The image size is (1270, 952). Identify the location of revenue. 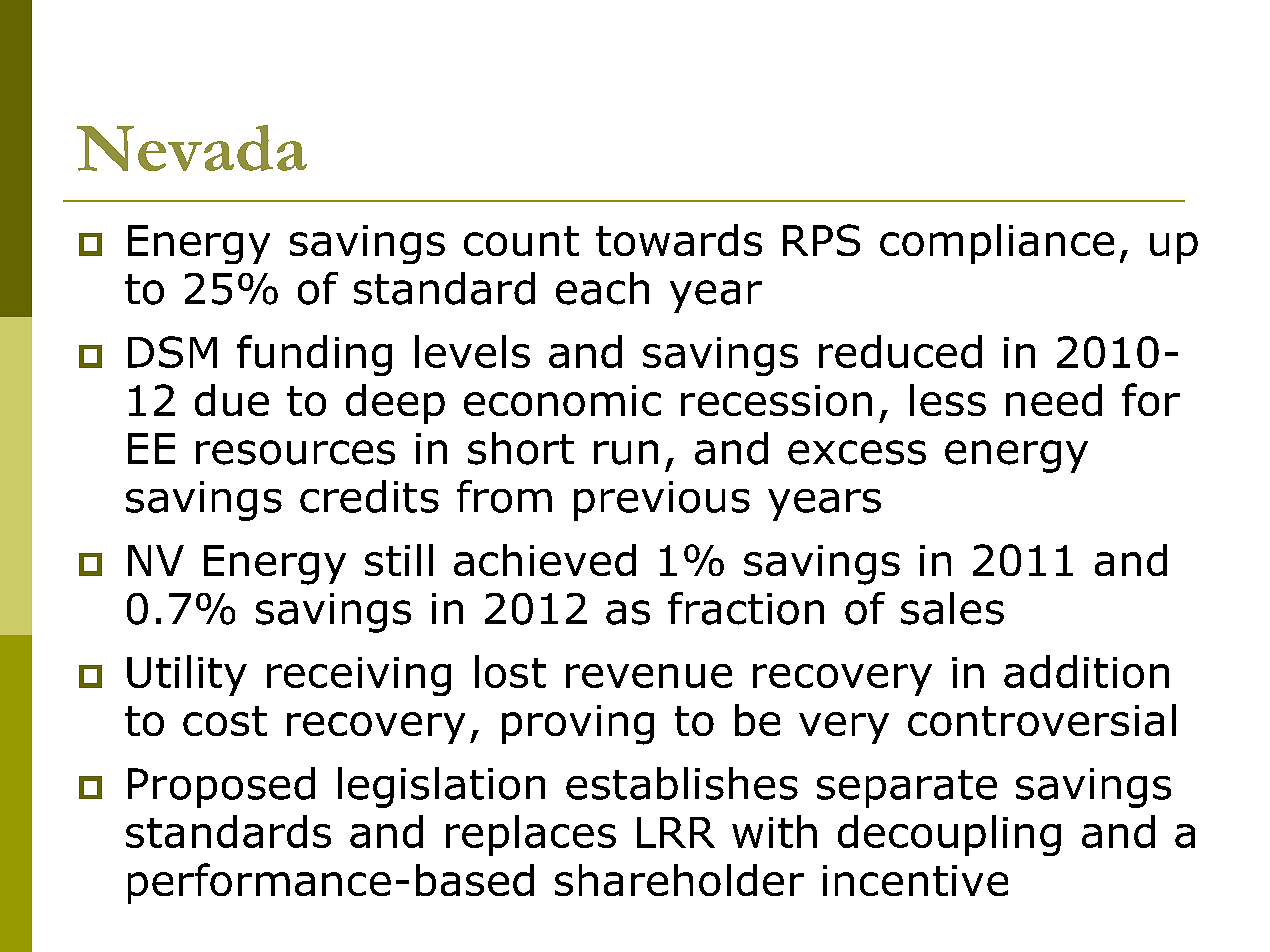
(649, 676).
